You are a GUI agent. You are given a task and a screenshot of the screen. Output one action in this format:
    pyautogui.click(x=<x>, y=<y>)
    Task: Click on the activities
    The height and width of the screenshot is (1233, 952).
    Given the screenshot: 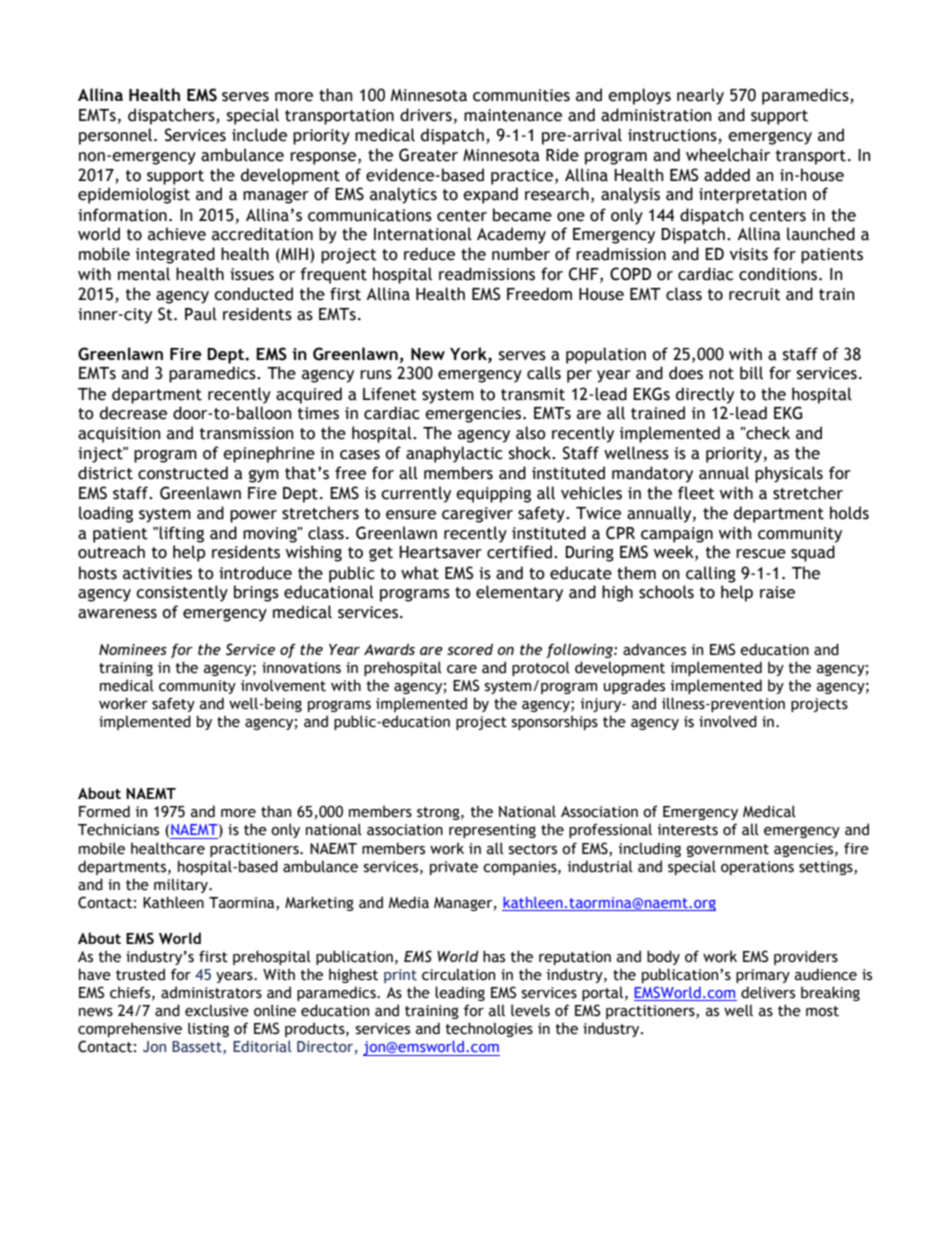 What is the action you would take?
    pyautogui.click(x=157, y=573)
